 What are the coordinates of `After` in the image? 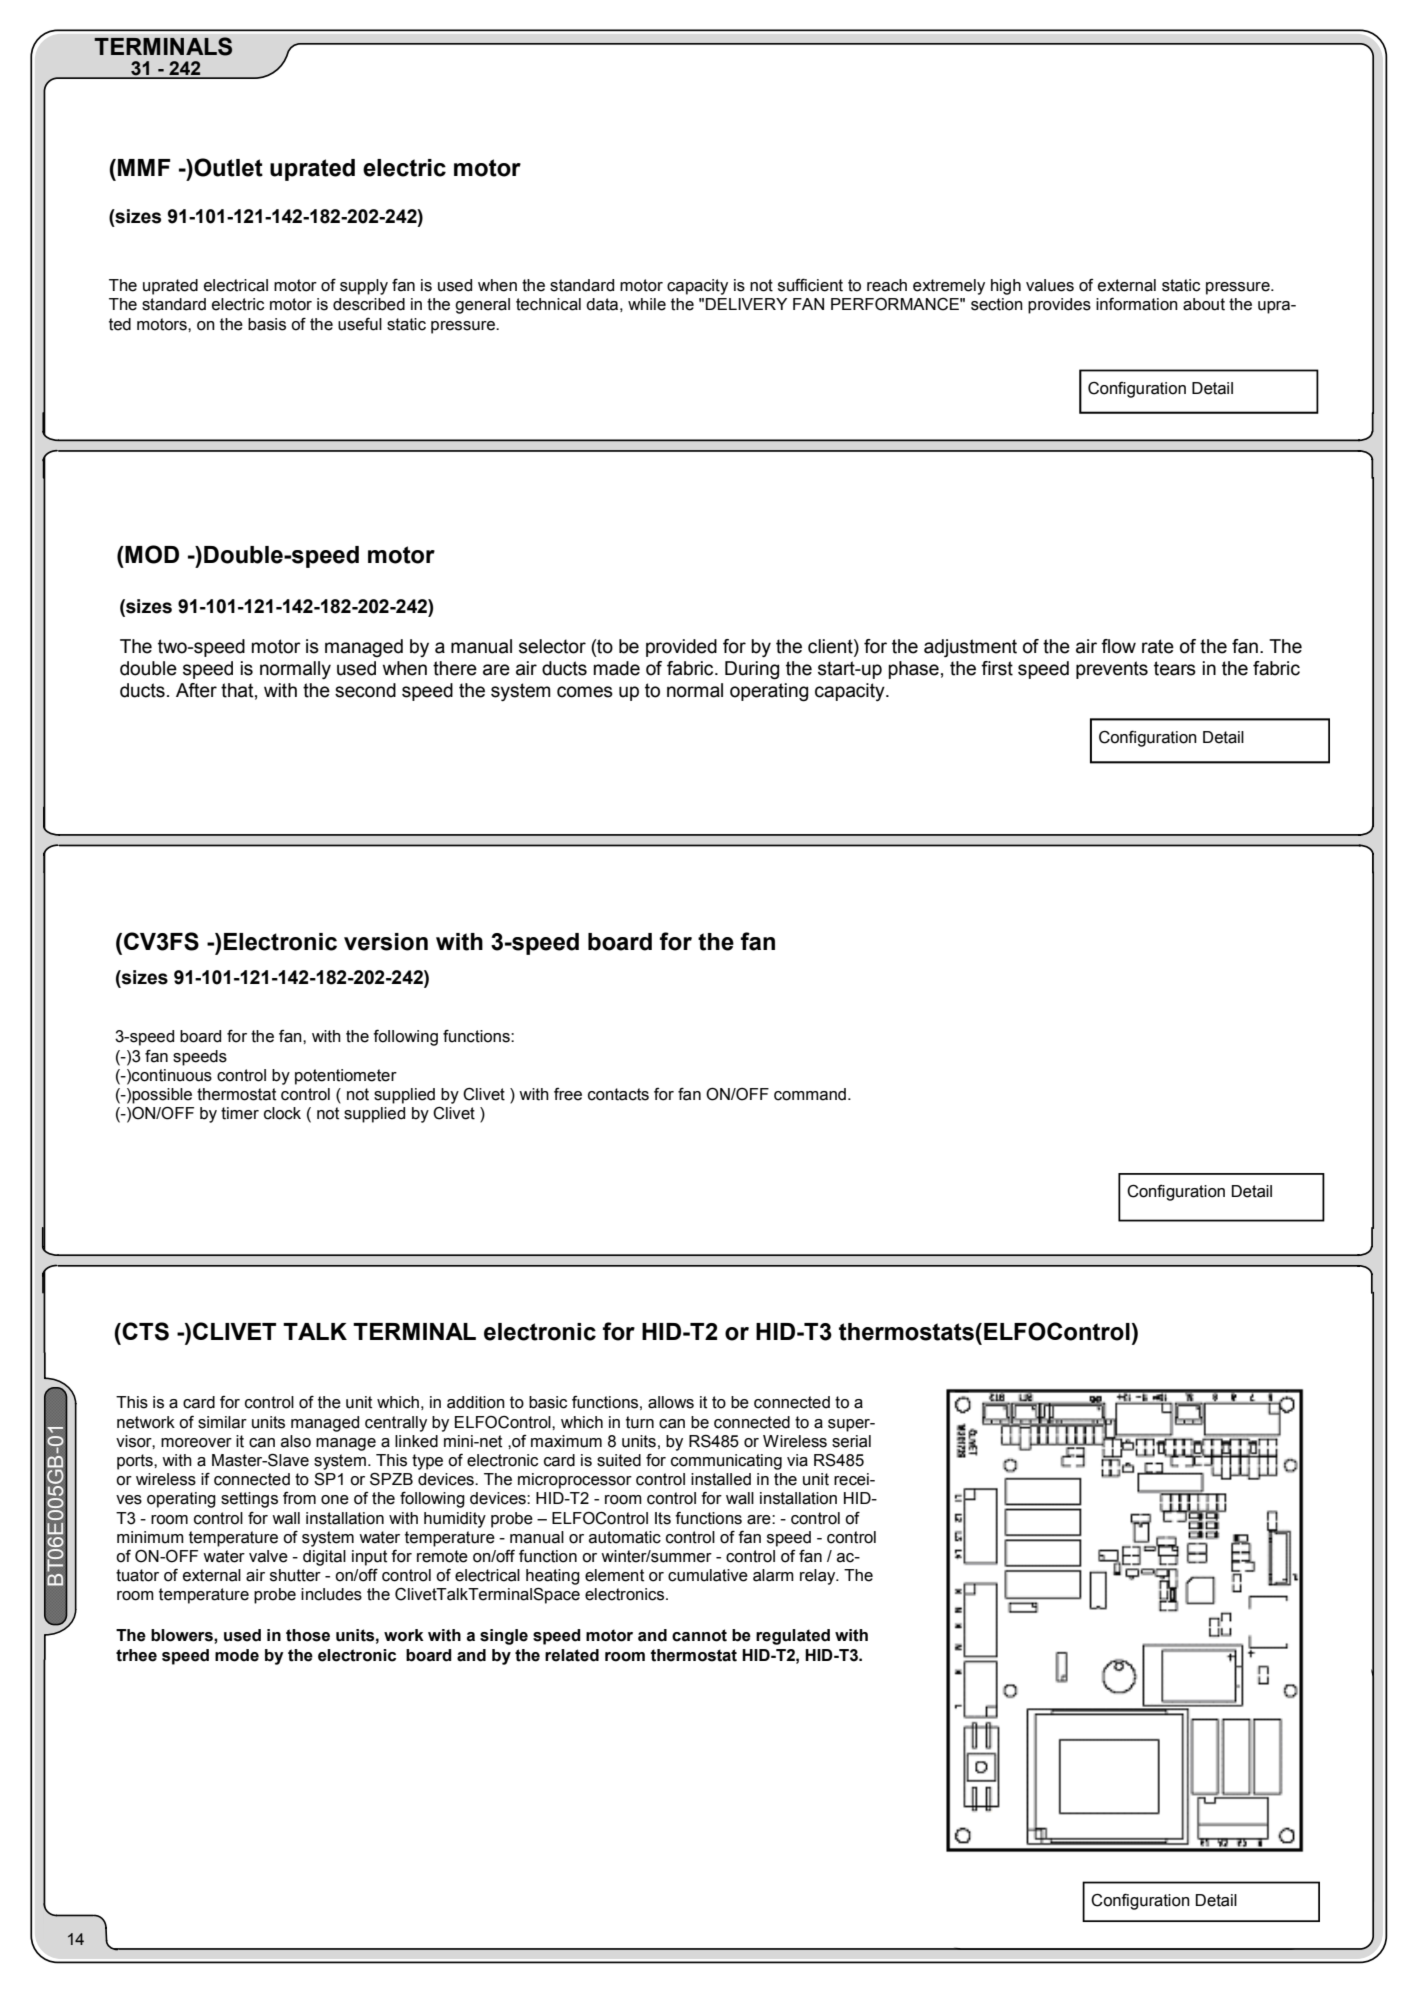 It's located at (196, 690).
